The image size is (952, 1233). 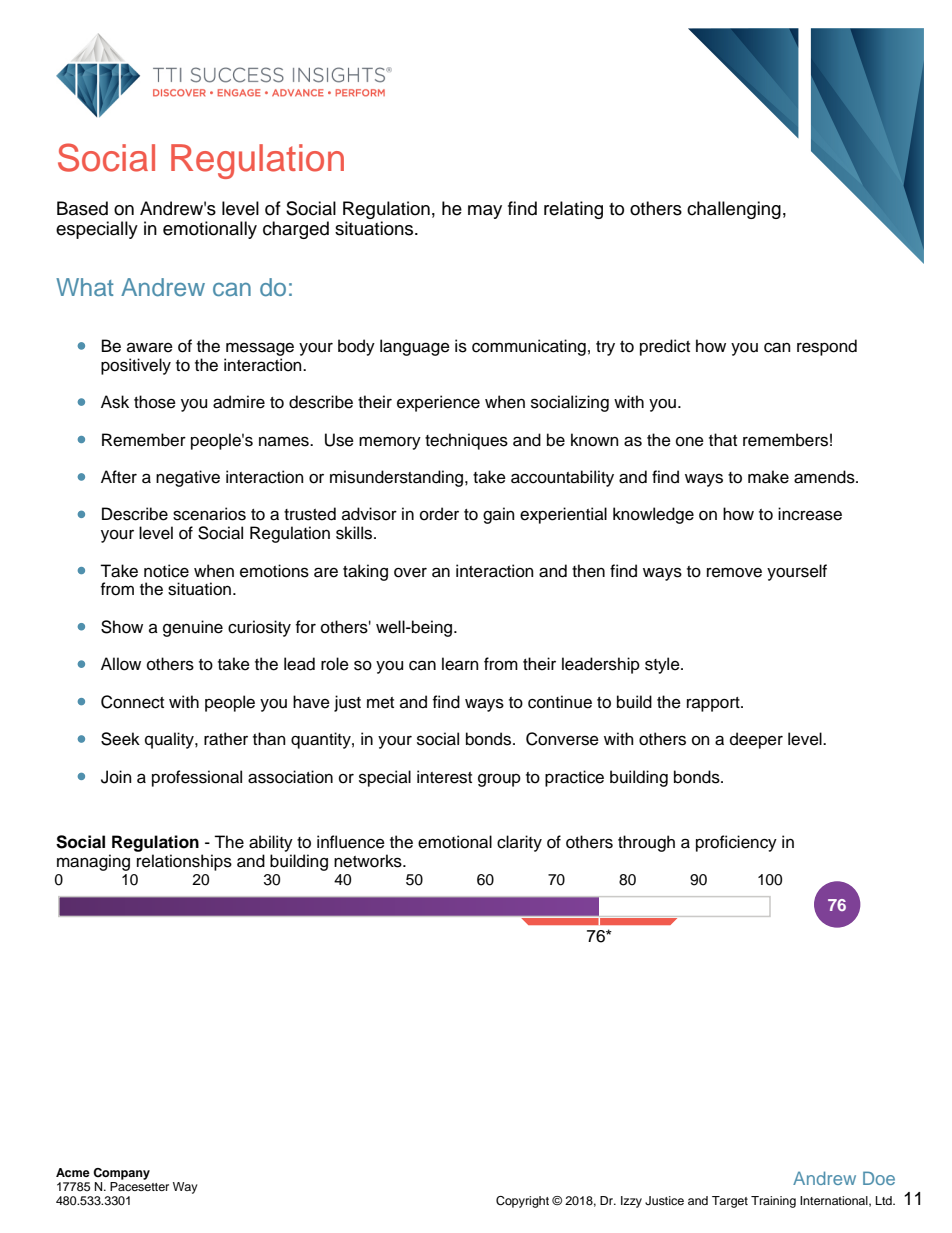 What do you see at coordinates (522, 1202) in the screenshot?
I see `Copyright` at bounding box center [522, 1202].
